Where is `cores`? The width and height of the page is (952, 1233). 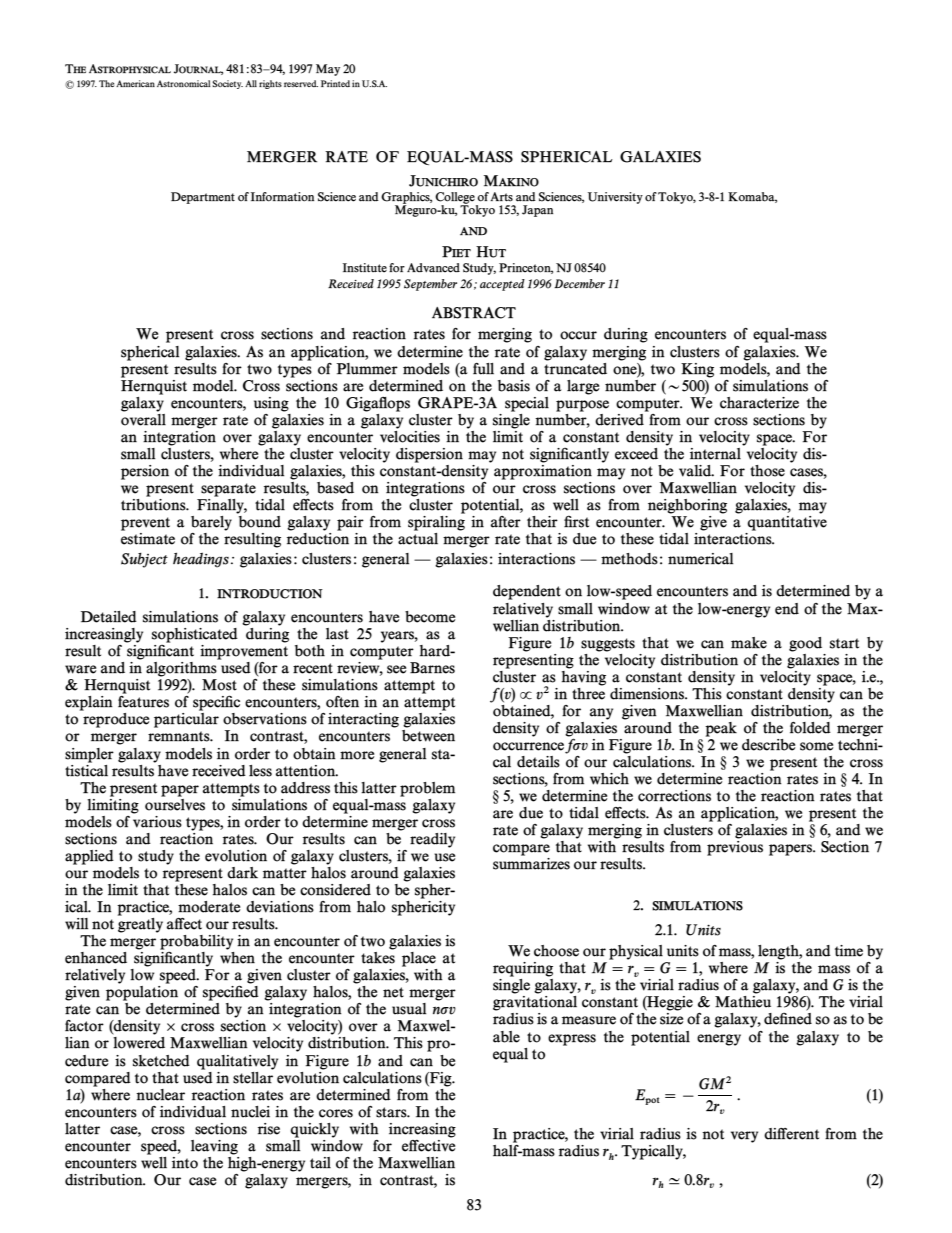 cores is located at coordinates (336, 1113).
